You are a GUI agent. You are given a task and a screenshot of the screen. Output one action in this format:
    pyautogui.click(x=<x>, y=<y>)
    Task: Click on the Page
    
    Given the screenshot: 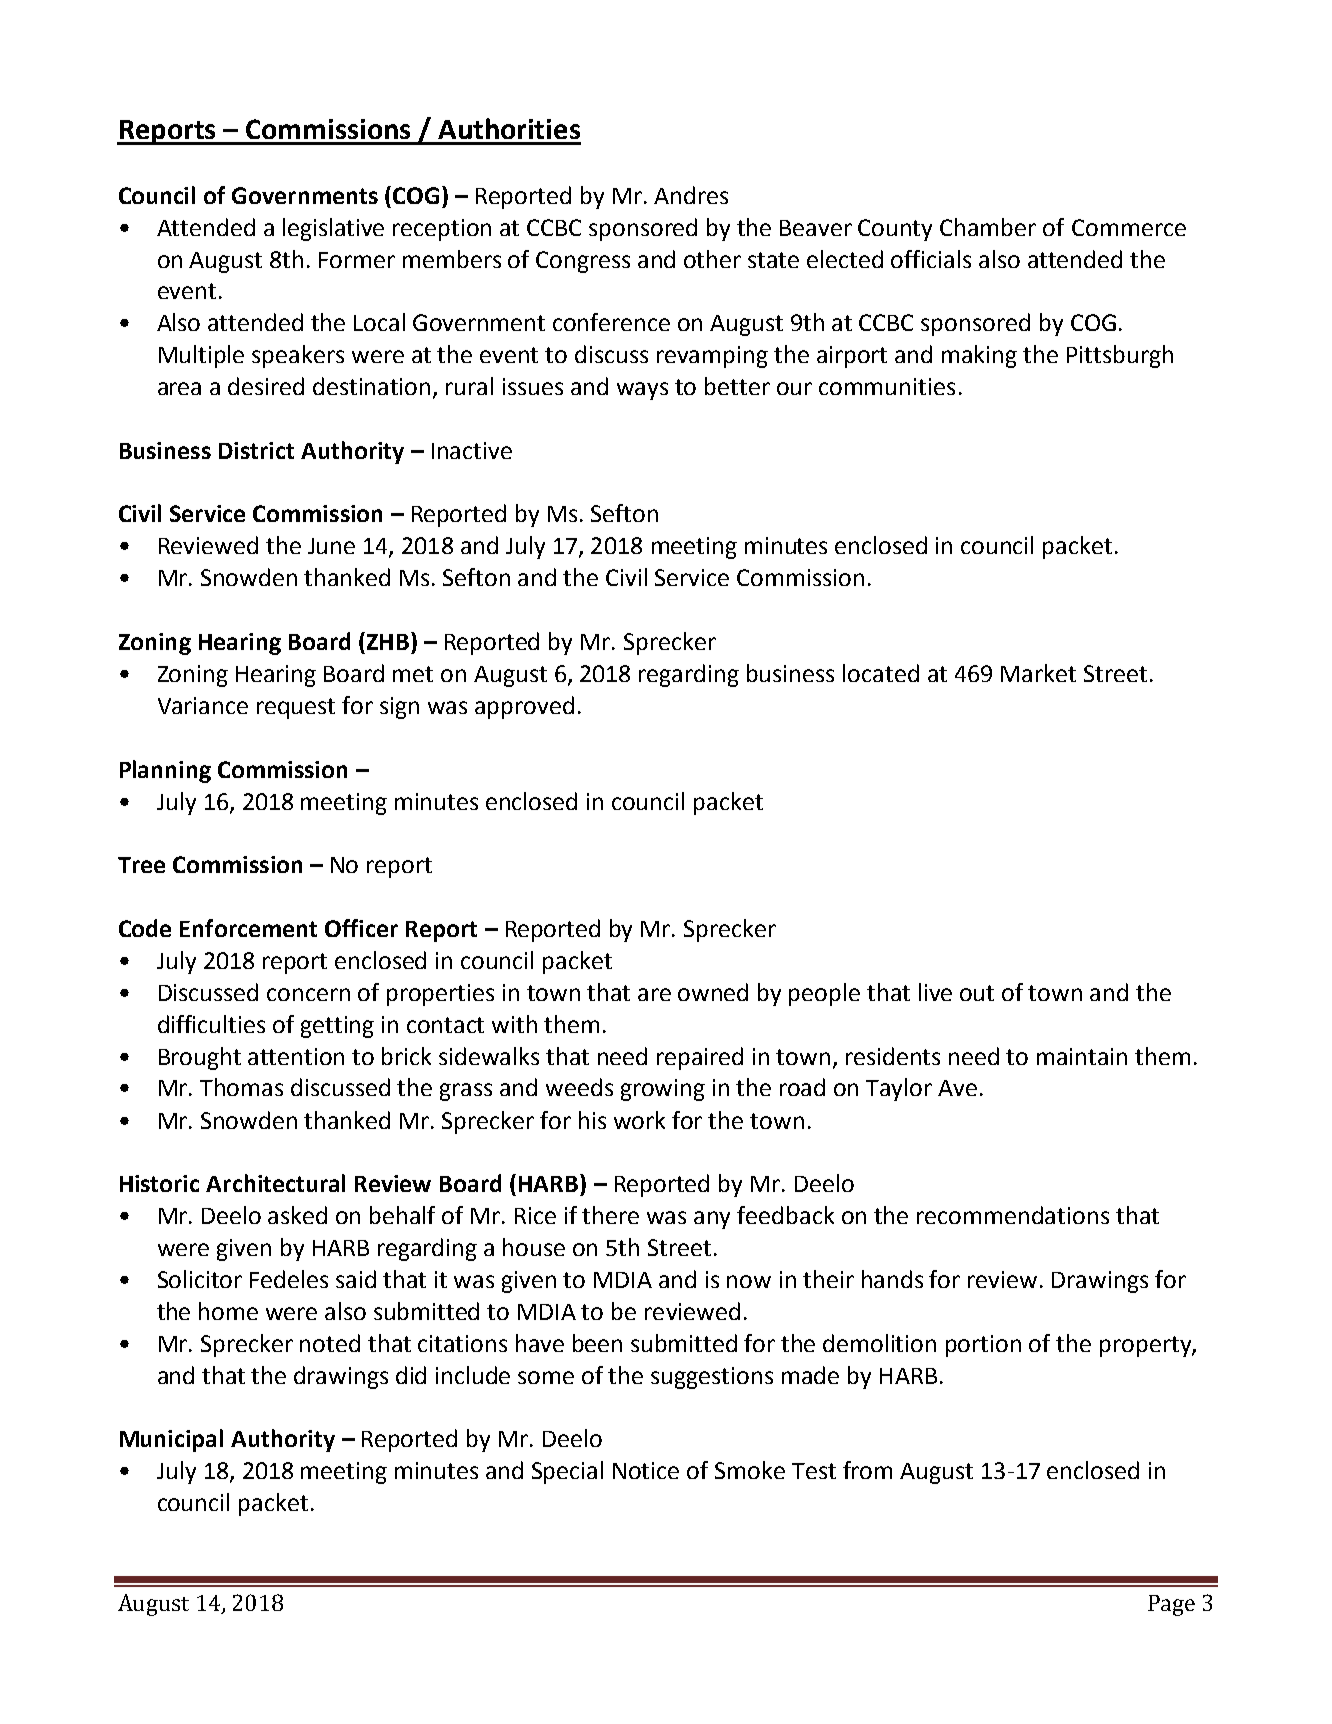 What is the action you would take?
    pyautogui.click(x=1171, y=1605)
